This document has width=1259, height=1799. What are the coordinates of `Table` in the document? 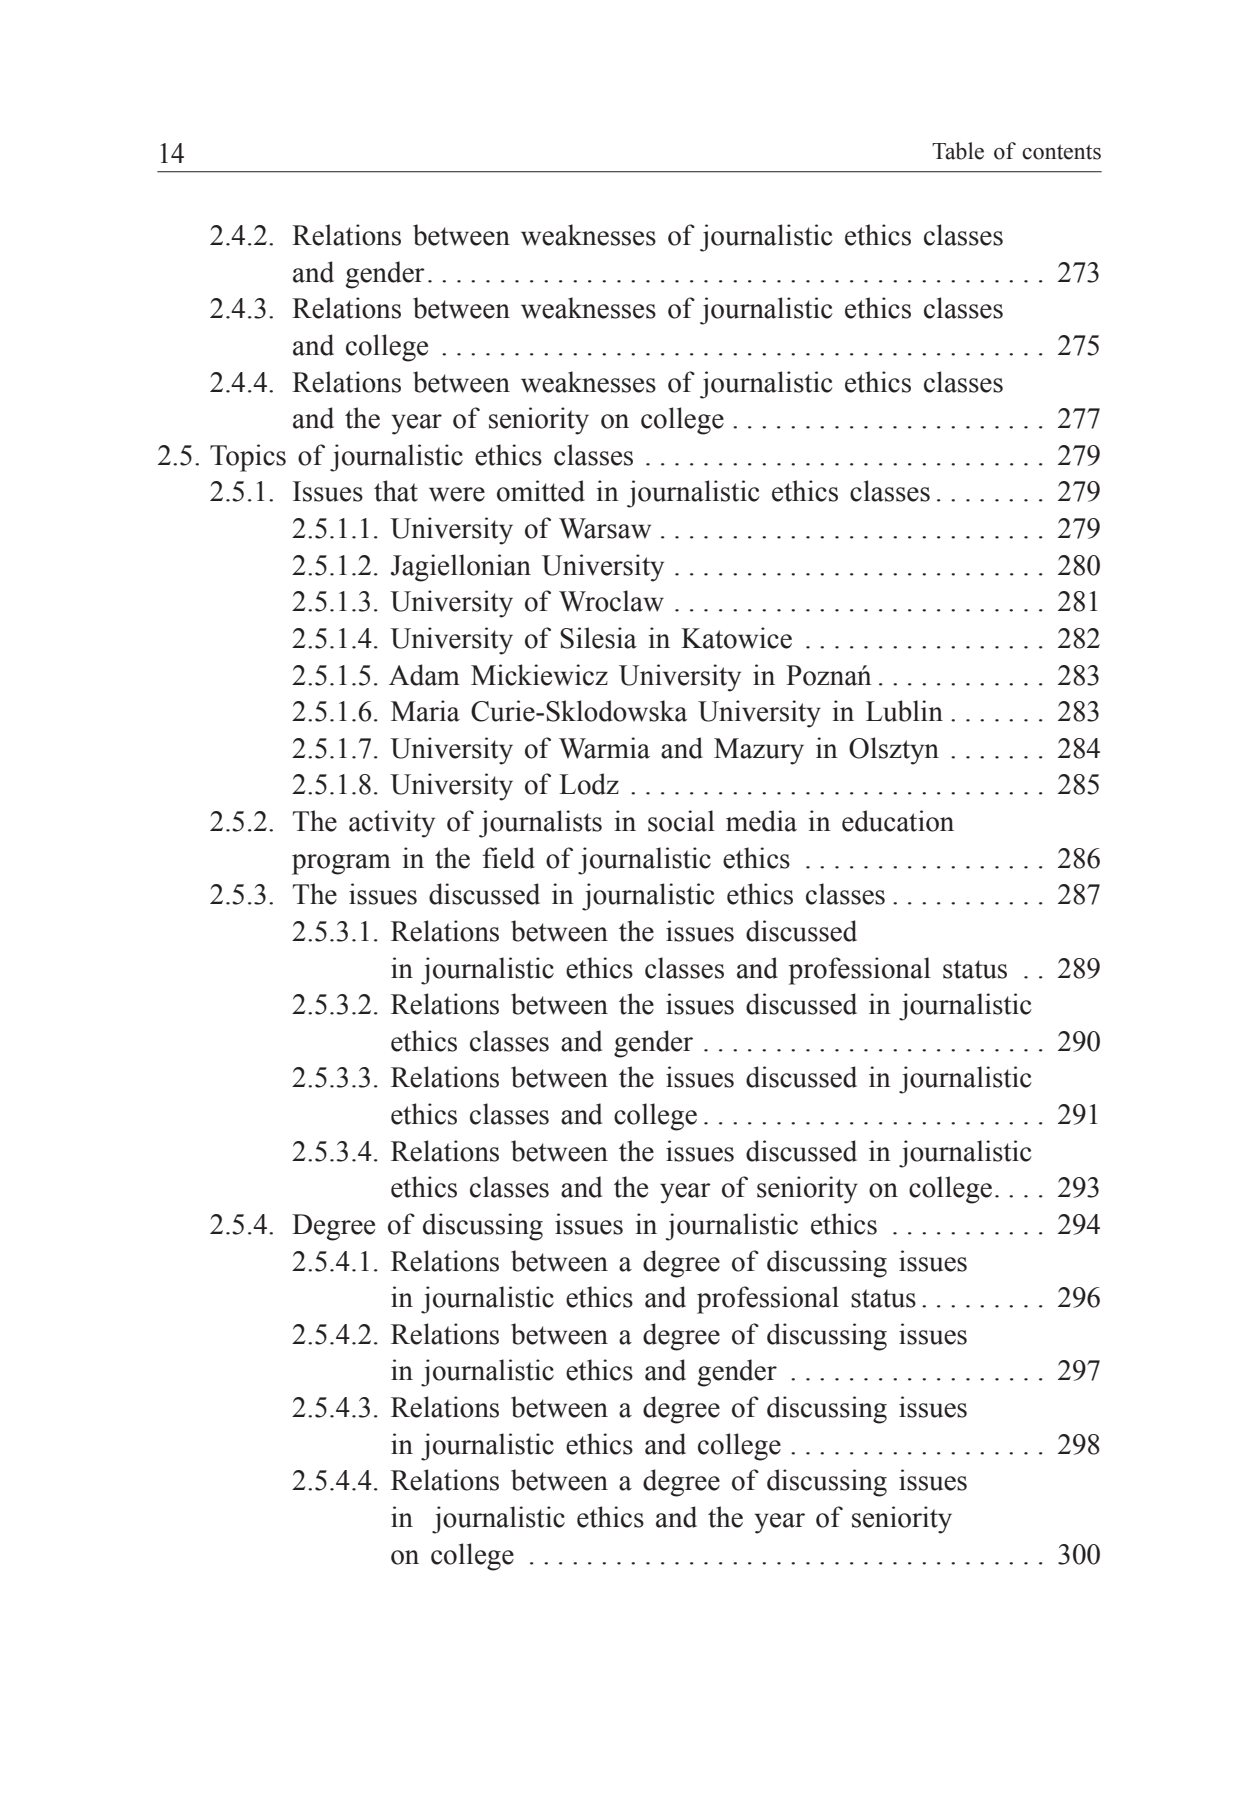 It's located at (958, 151).
